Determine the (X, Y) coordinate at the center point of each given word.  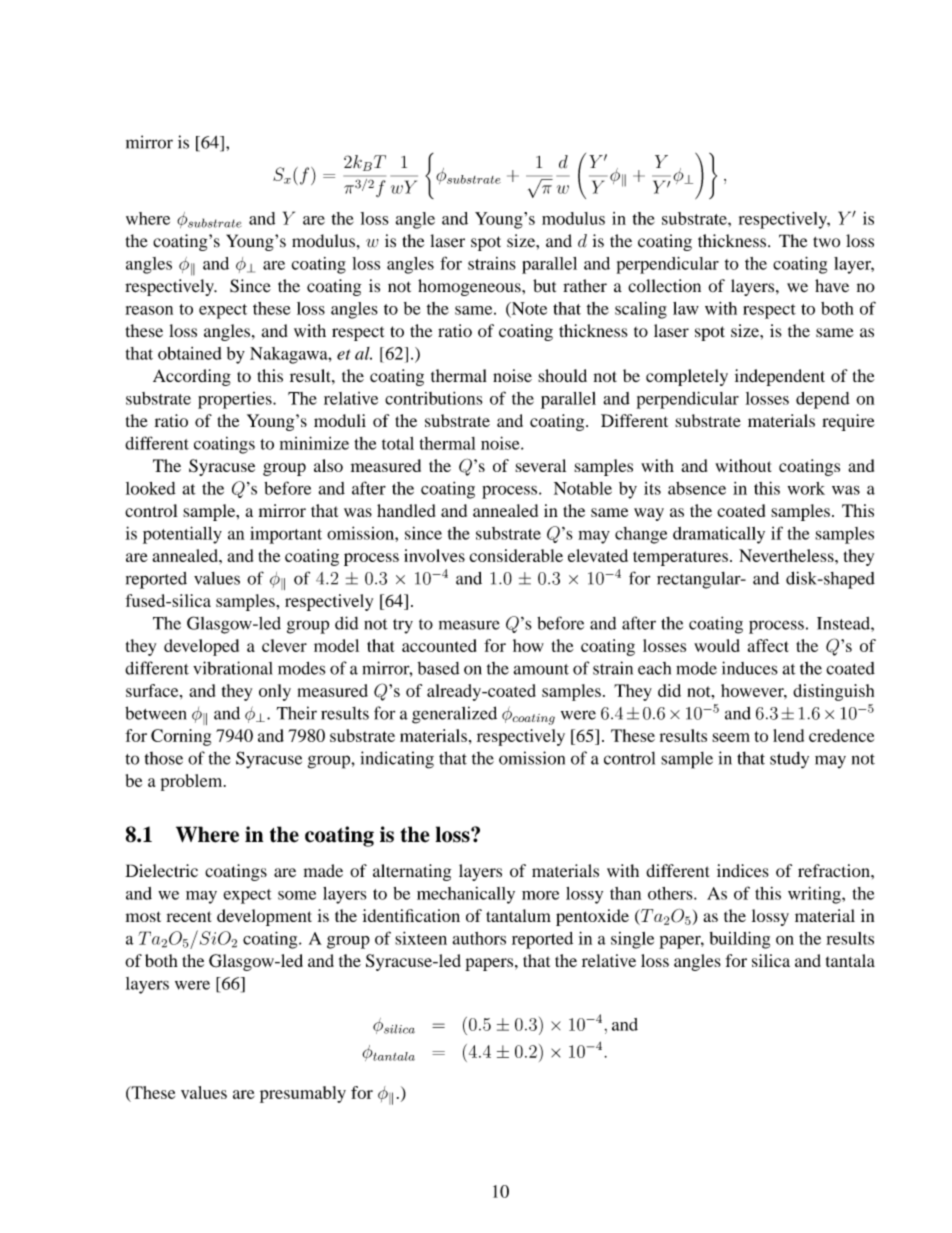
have (832, 285)
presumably (303, 1094)
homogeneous (470, 287)
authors (479, 938)
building (740, 940)
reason (149, 310)
